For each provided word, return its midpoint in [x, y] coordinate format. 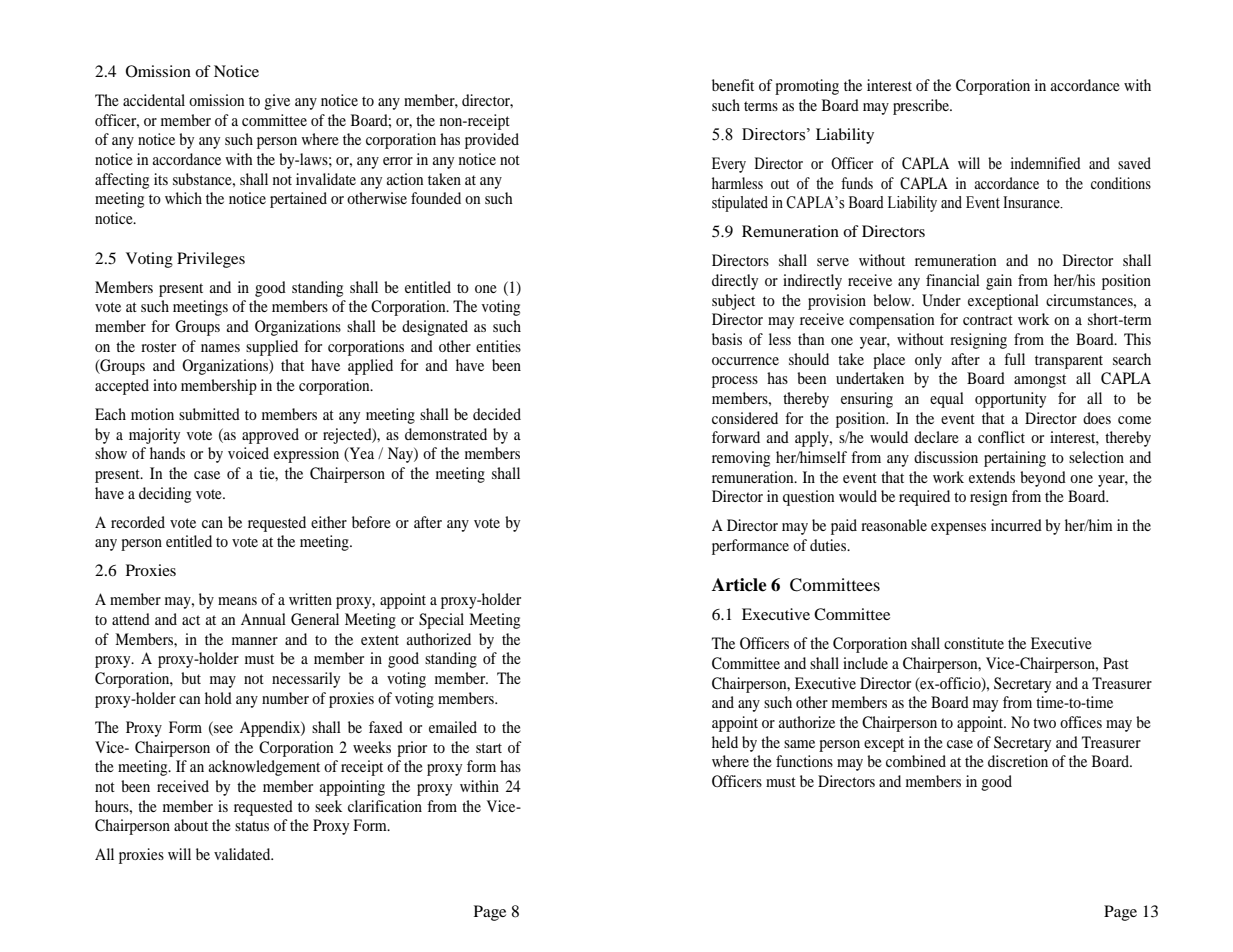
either [329, 522]
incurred [1016, 525]
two [1044, 723]
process [735, 382]
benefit [733, 85]
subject [733, 302]
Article [739, 585]
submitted [209, 414]
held [725, 742]
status [252, 826]
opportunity [1010, 400]
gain [999, 282]
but [191, 678]
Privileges [211, 260]
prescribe [922, 107]
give [277, 102]
